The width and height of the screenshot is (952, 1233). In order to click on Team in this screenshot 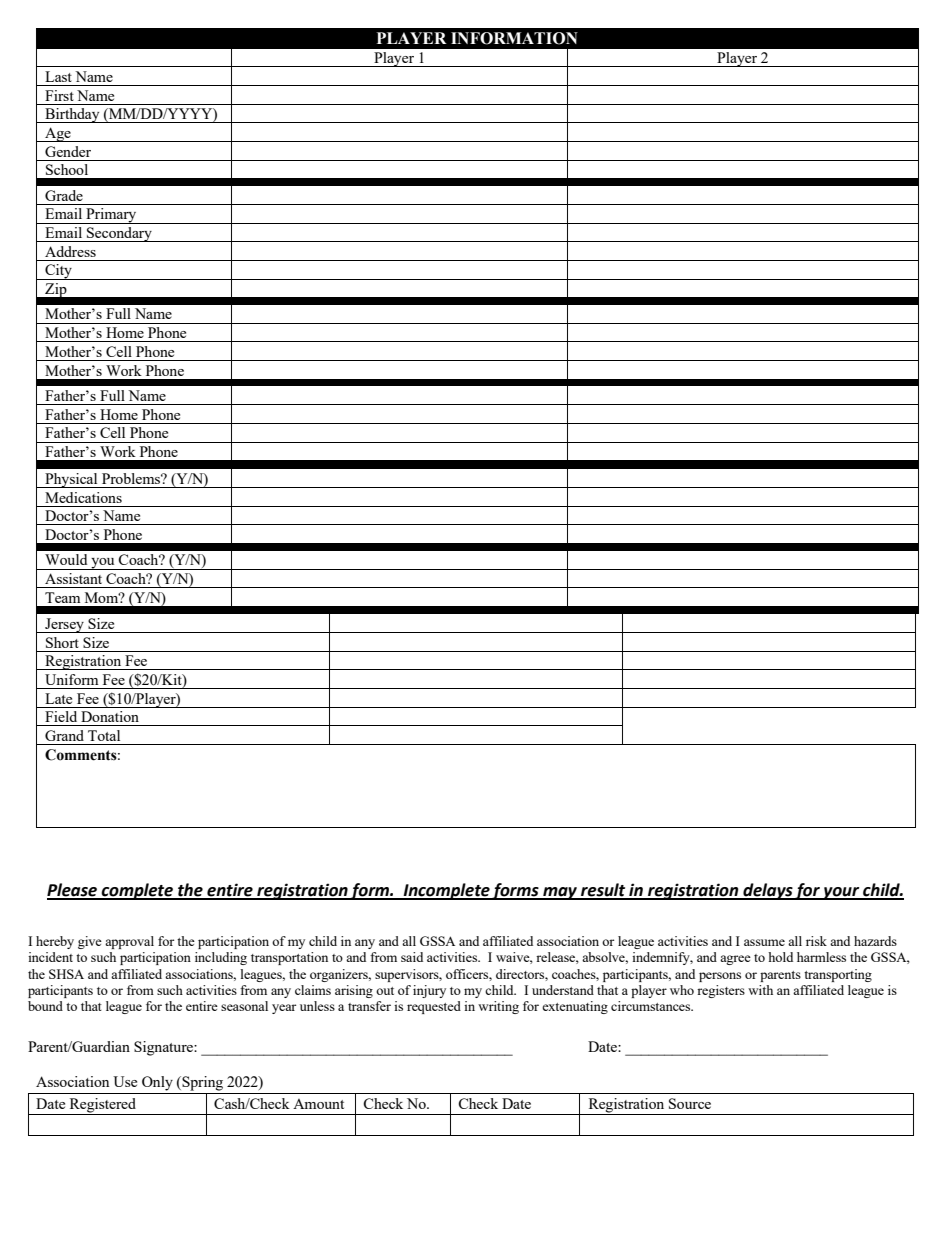, I will do `click(62, 597)`.
